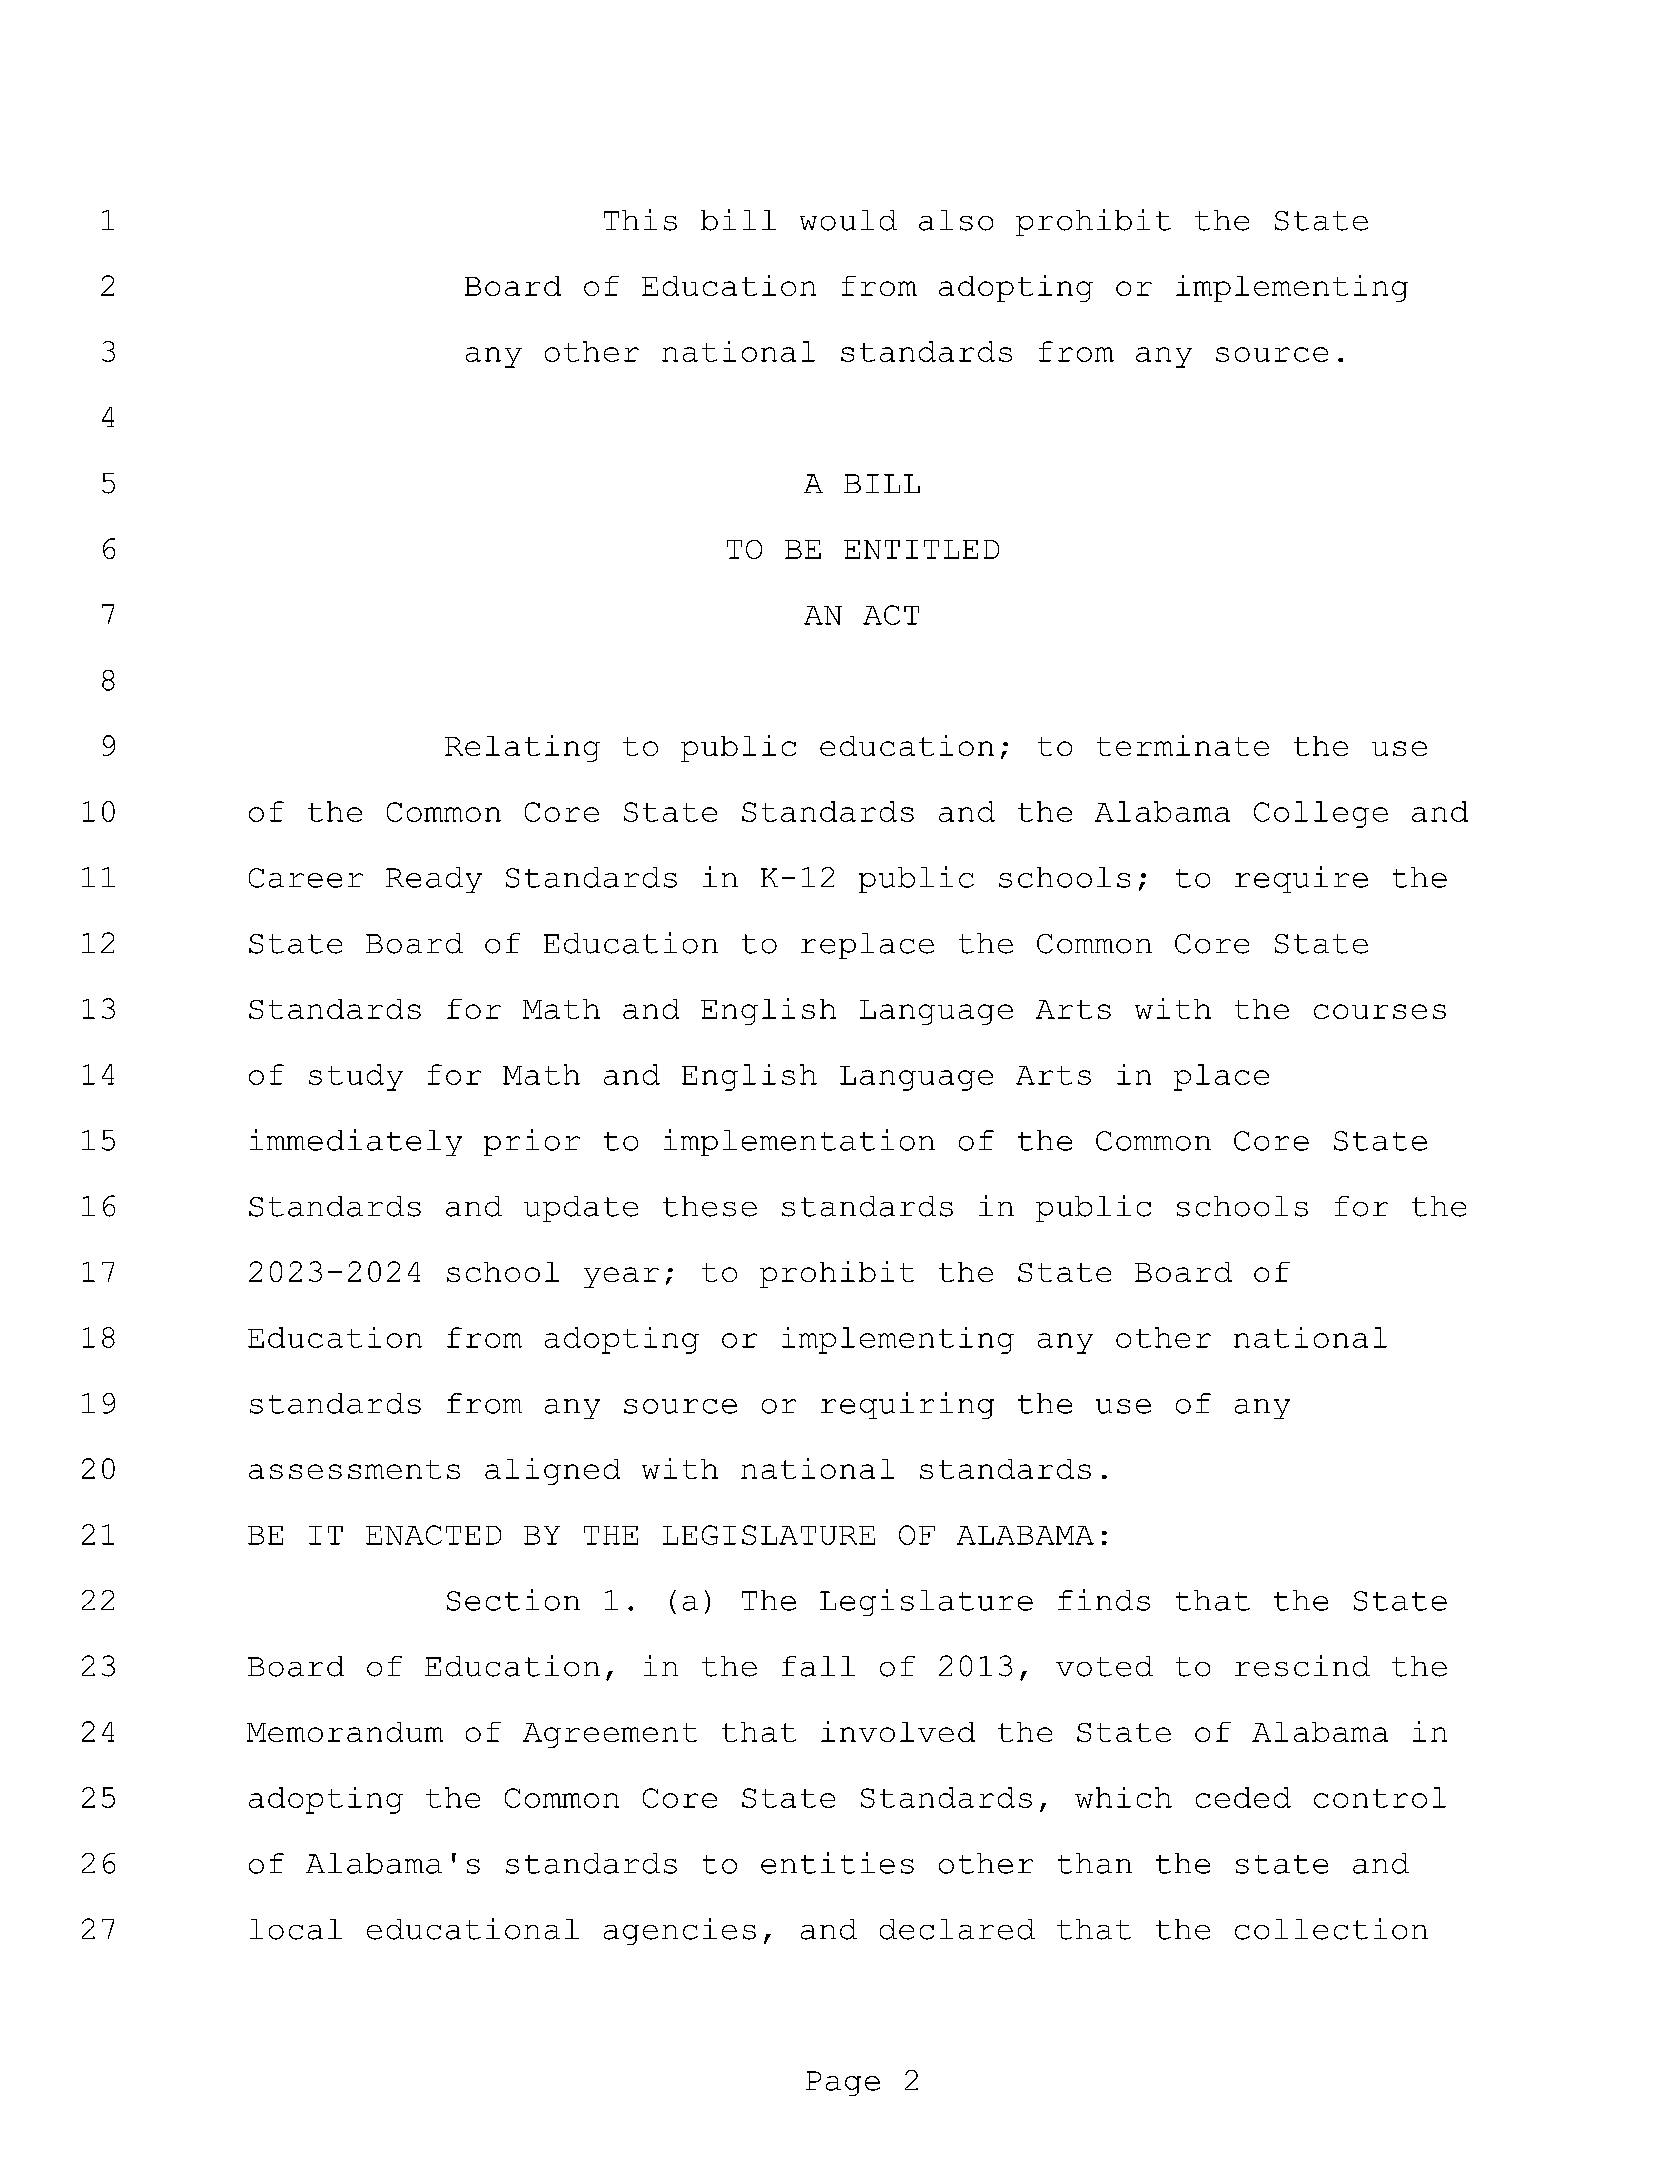 This screenshot has height=2169, width=1676. I want to click on implementation, so click(799, 1142).
